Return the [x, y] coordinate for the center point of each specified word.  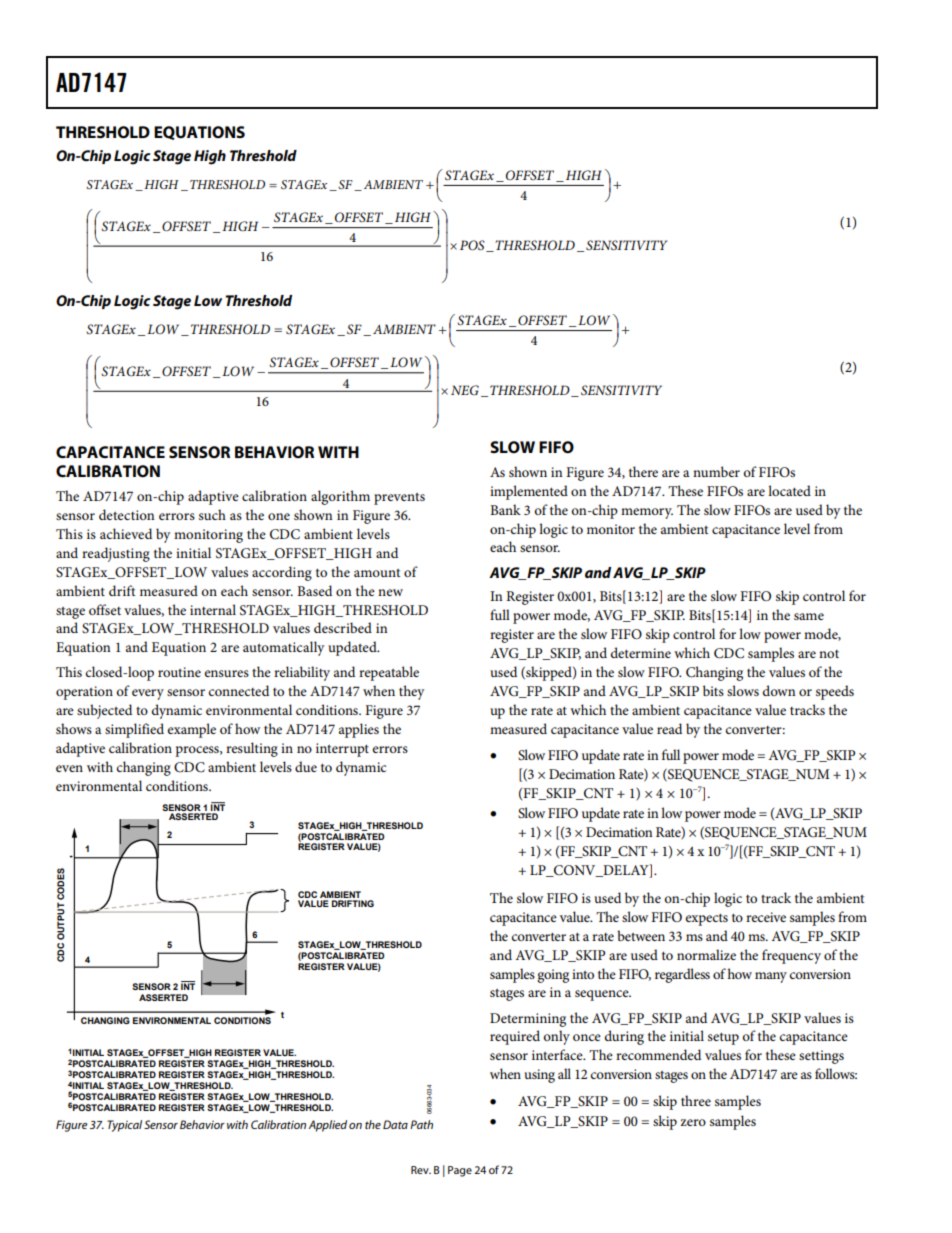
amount [377, 573]
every [148, 694]
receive [766, 917]
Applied [327, 1126]
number [716, 471]
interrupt [342, 750]
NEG [465, 390]
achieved [126, 533]
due [306, 766]
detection [127, 514]
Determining [528, 1020]
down [779, 690]
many [771, 977]
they [411, 692]
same [809, 616]
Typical [124, 1126]
